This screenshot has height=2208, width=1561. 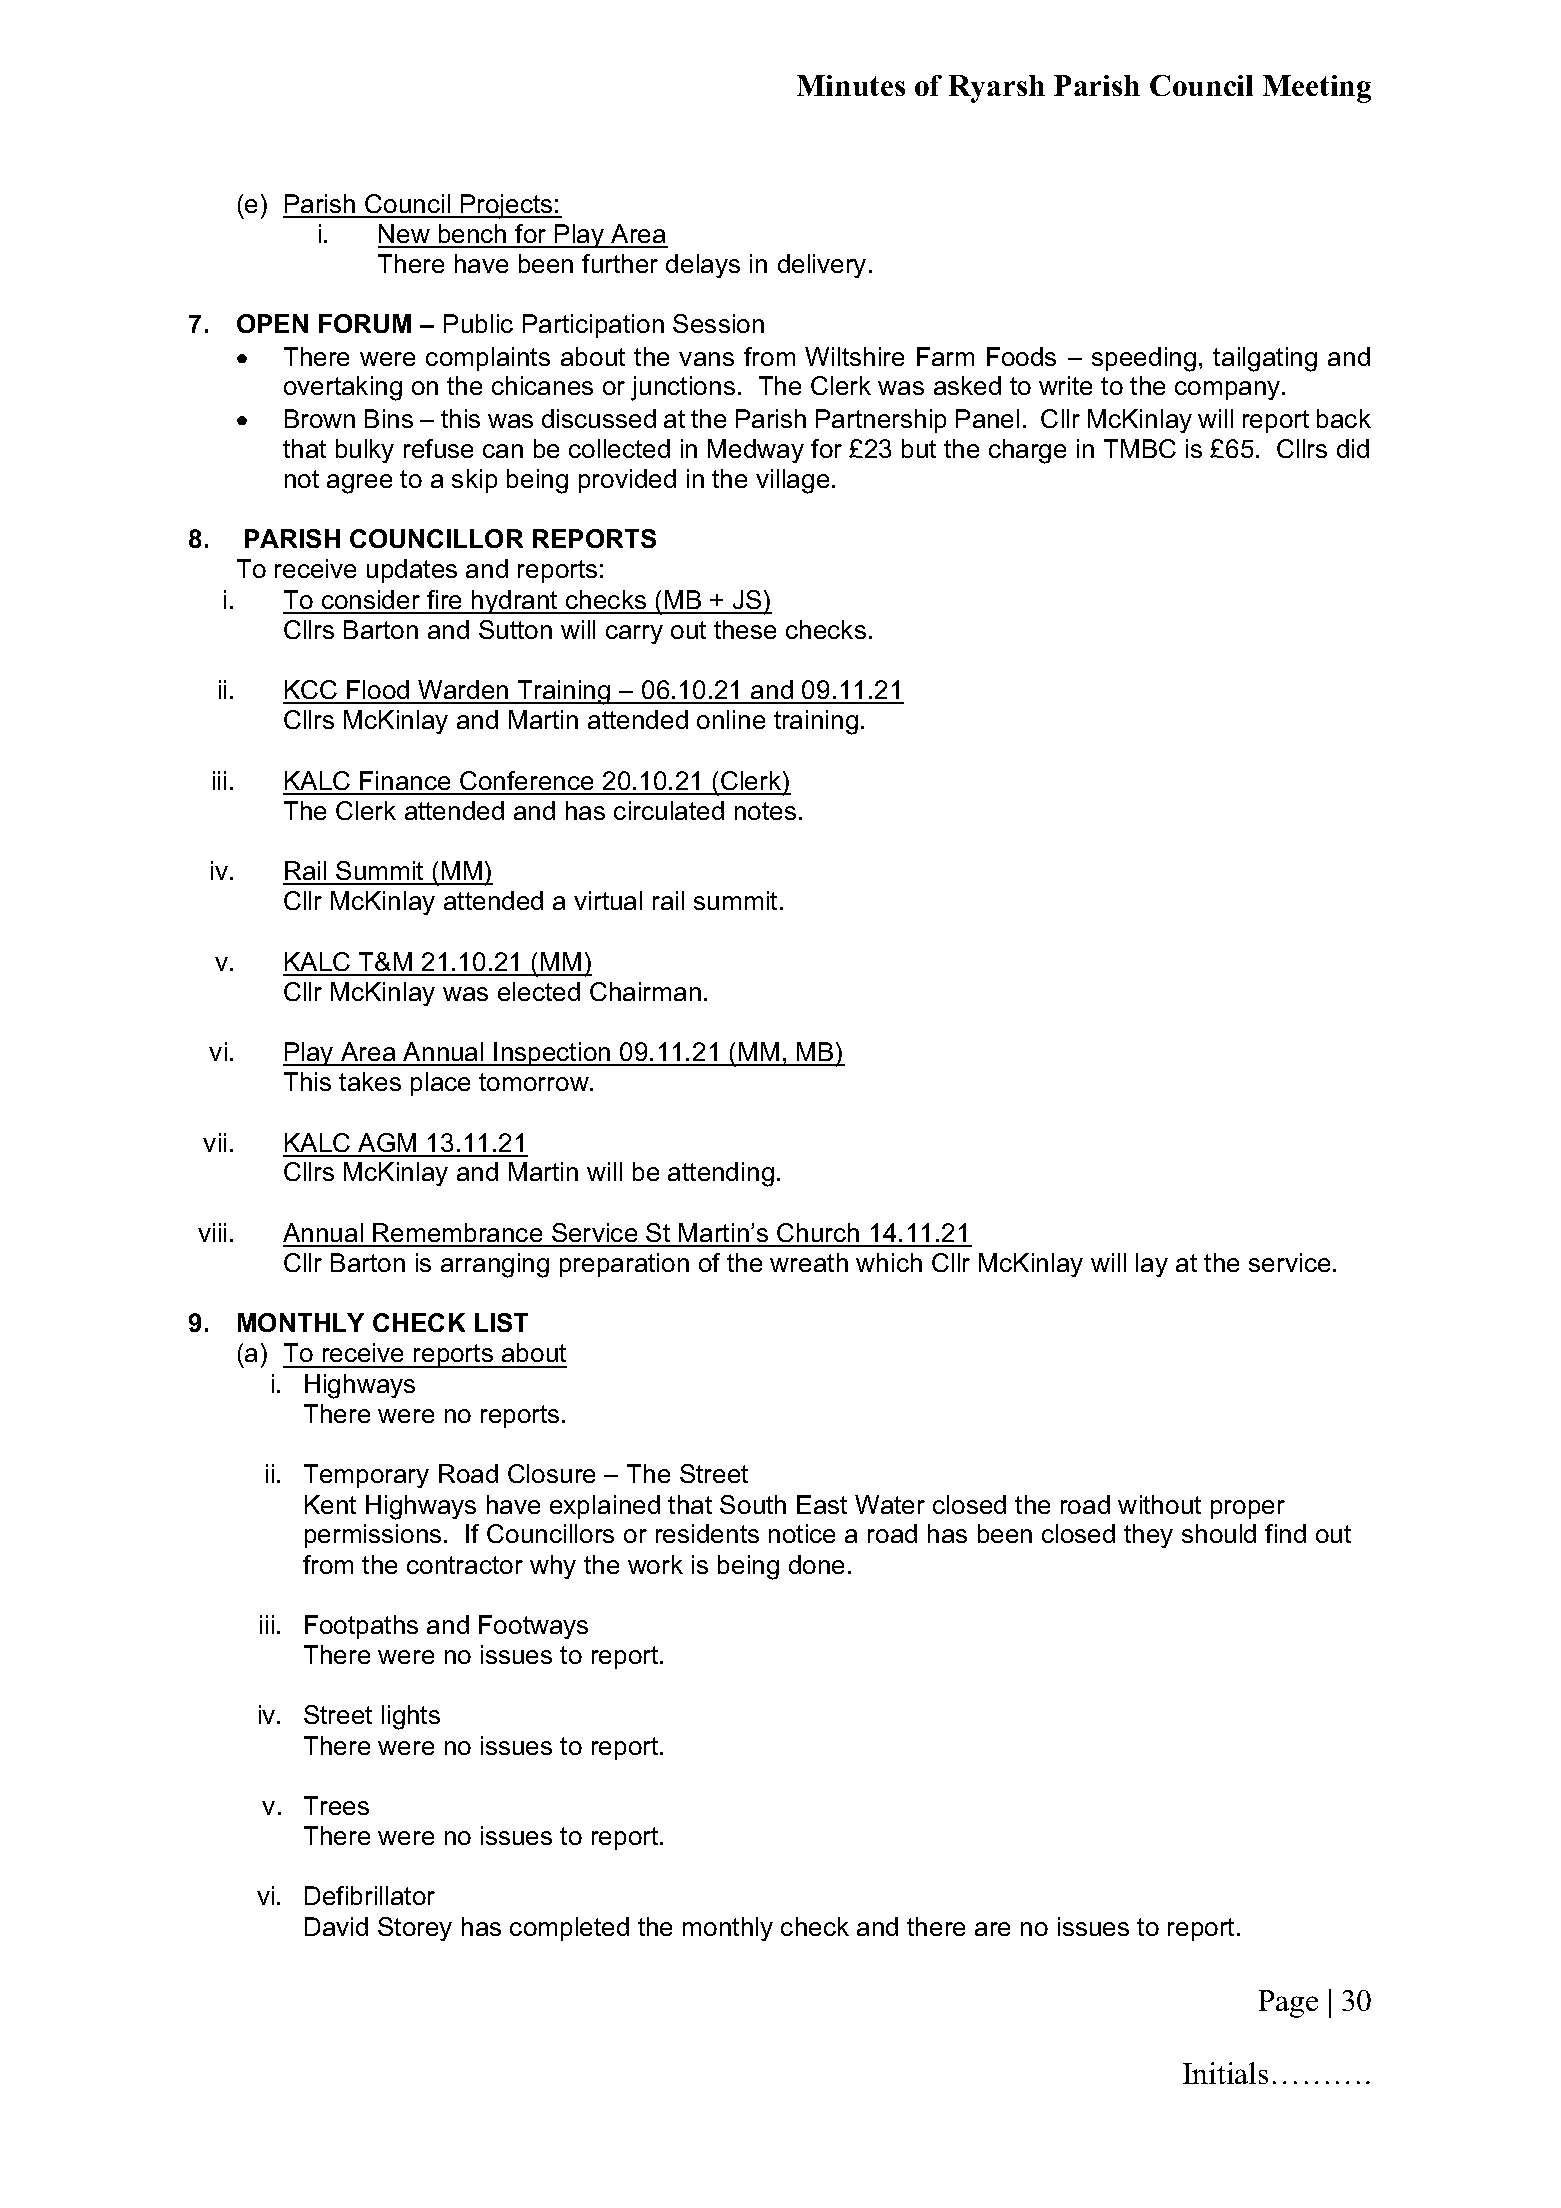 What do you see at coordinates (1159, 1504) in the screenshot?
I see `without` at bounding box center [1159, 1504].
